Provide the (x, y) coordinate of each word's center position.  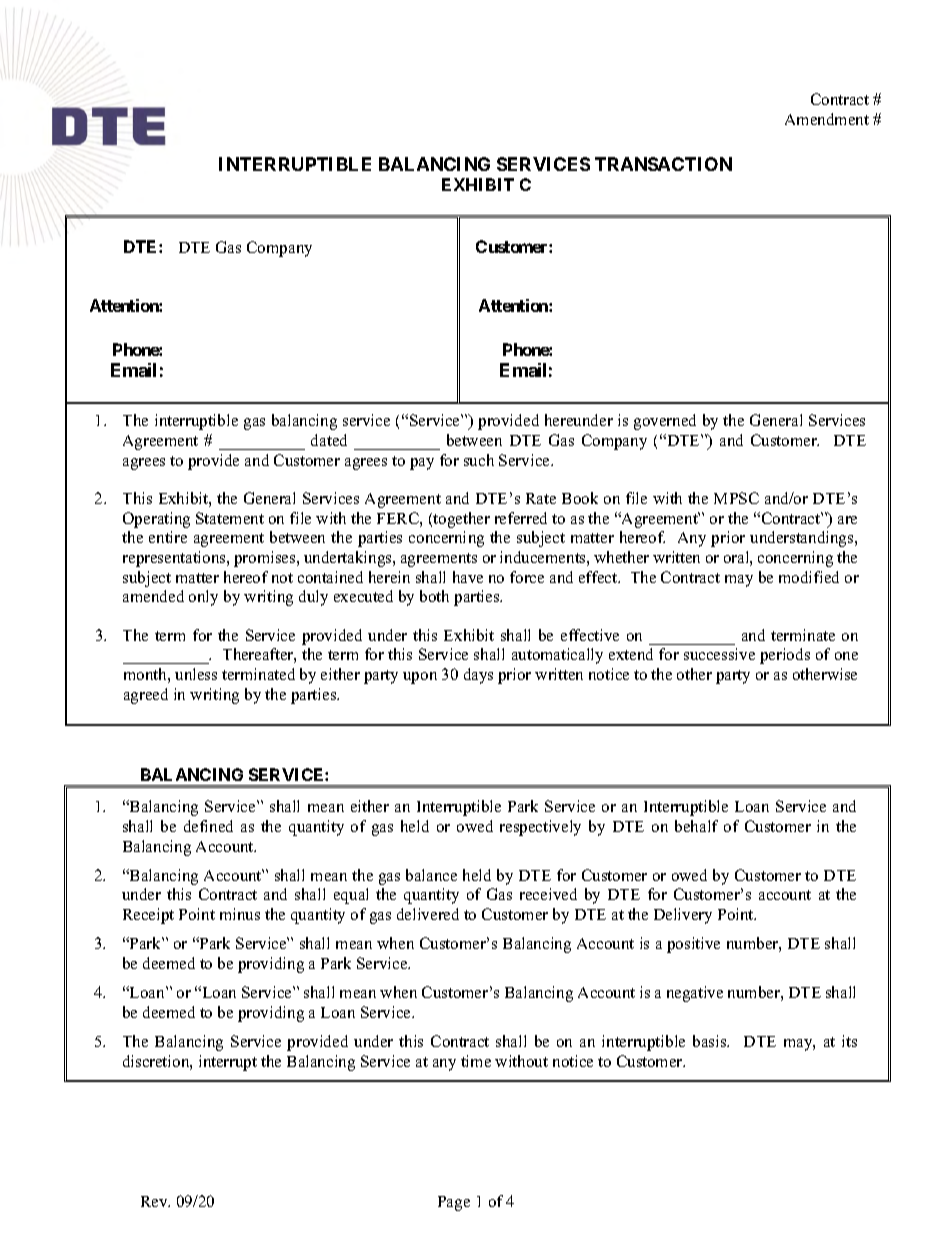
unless (196, 674)
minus (240, 914)
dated (329, 440)
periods (785, 656)
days (478, 676)
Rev (155, 1201)
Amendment (827, 119)
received (548, 894)
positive (693, 945)
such (479, 460)
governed (665, 422)
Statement (230, 518)
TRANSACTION (663, 164)
